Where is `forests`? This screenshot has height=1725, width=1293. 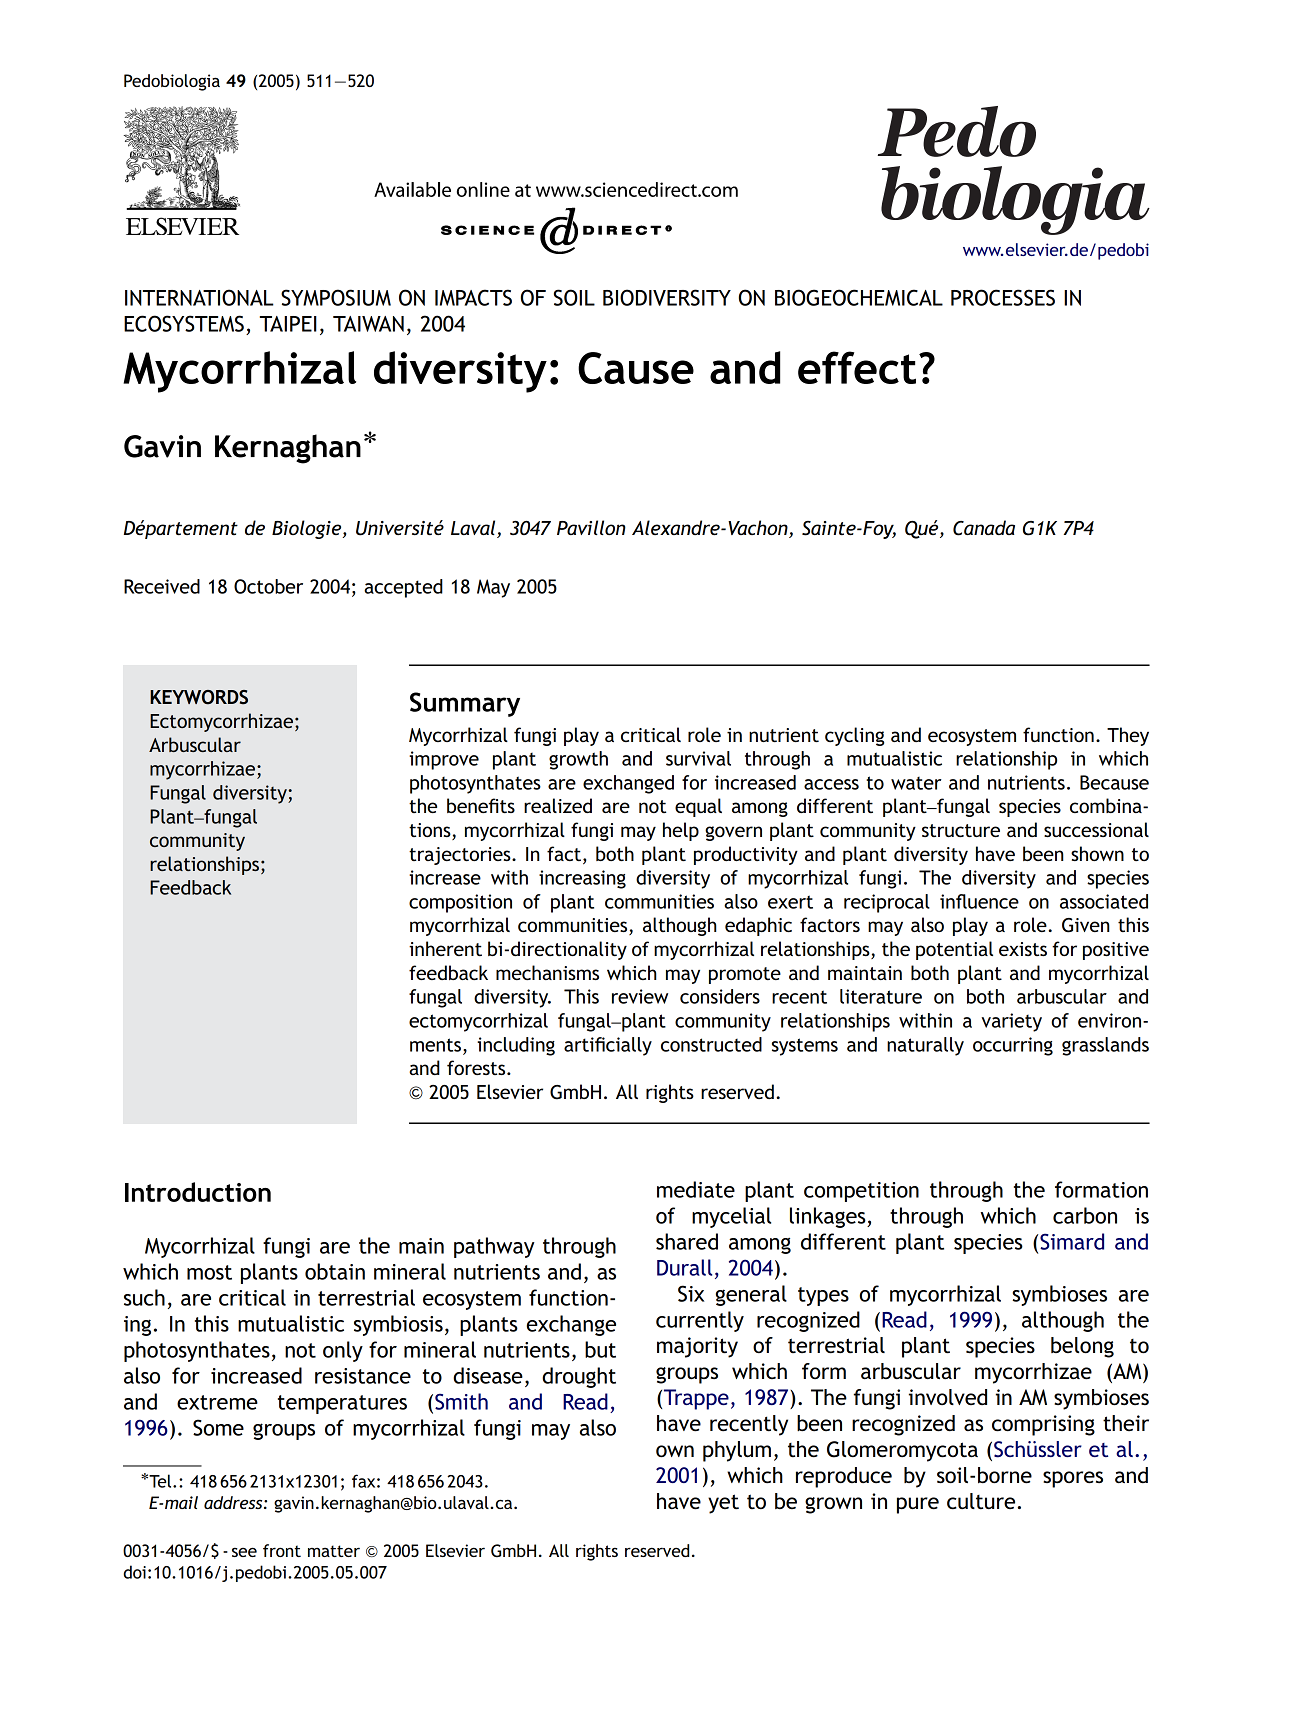 forests is located at coordinates (477, 1067).
